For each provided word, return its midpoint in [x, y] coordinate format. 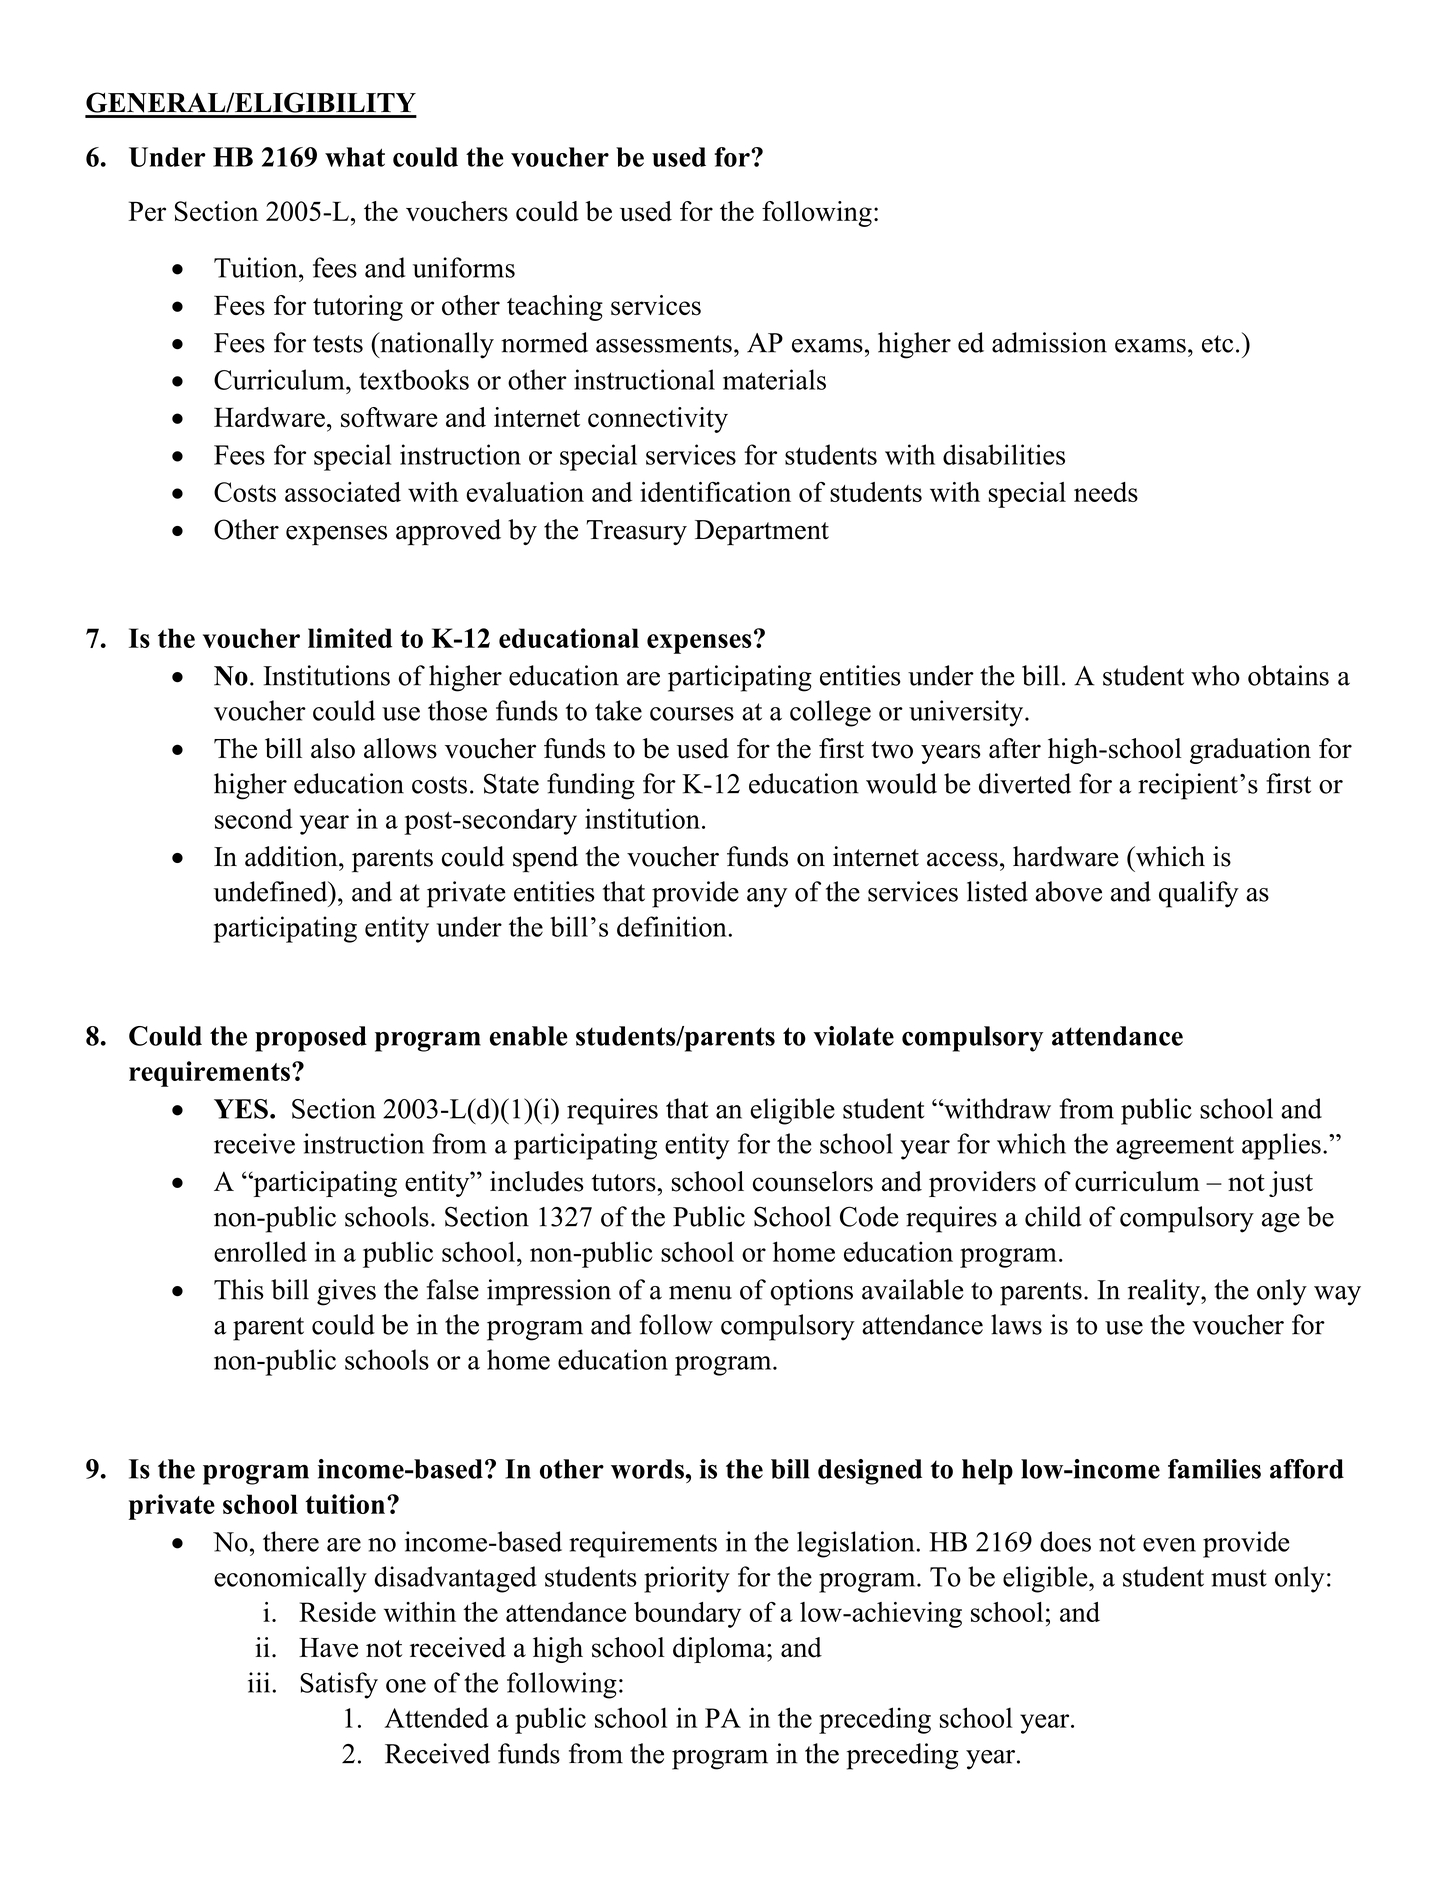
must [1239, 1578]
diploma [720, 1650]
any [767, 898]
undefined [272, 891]
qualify [1199, 894]
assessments [664, 344]
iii [259, 1682]
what [355, 157]
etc [1217, 344]
